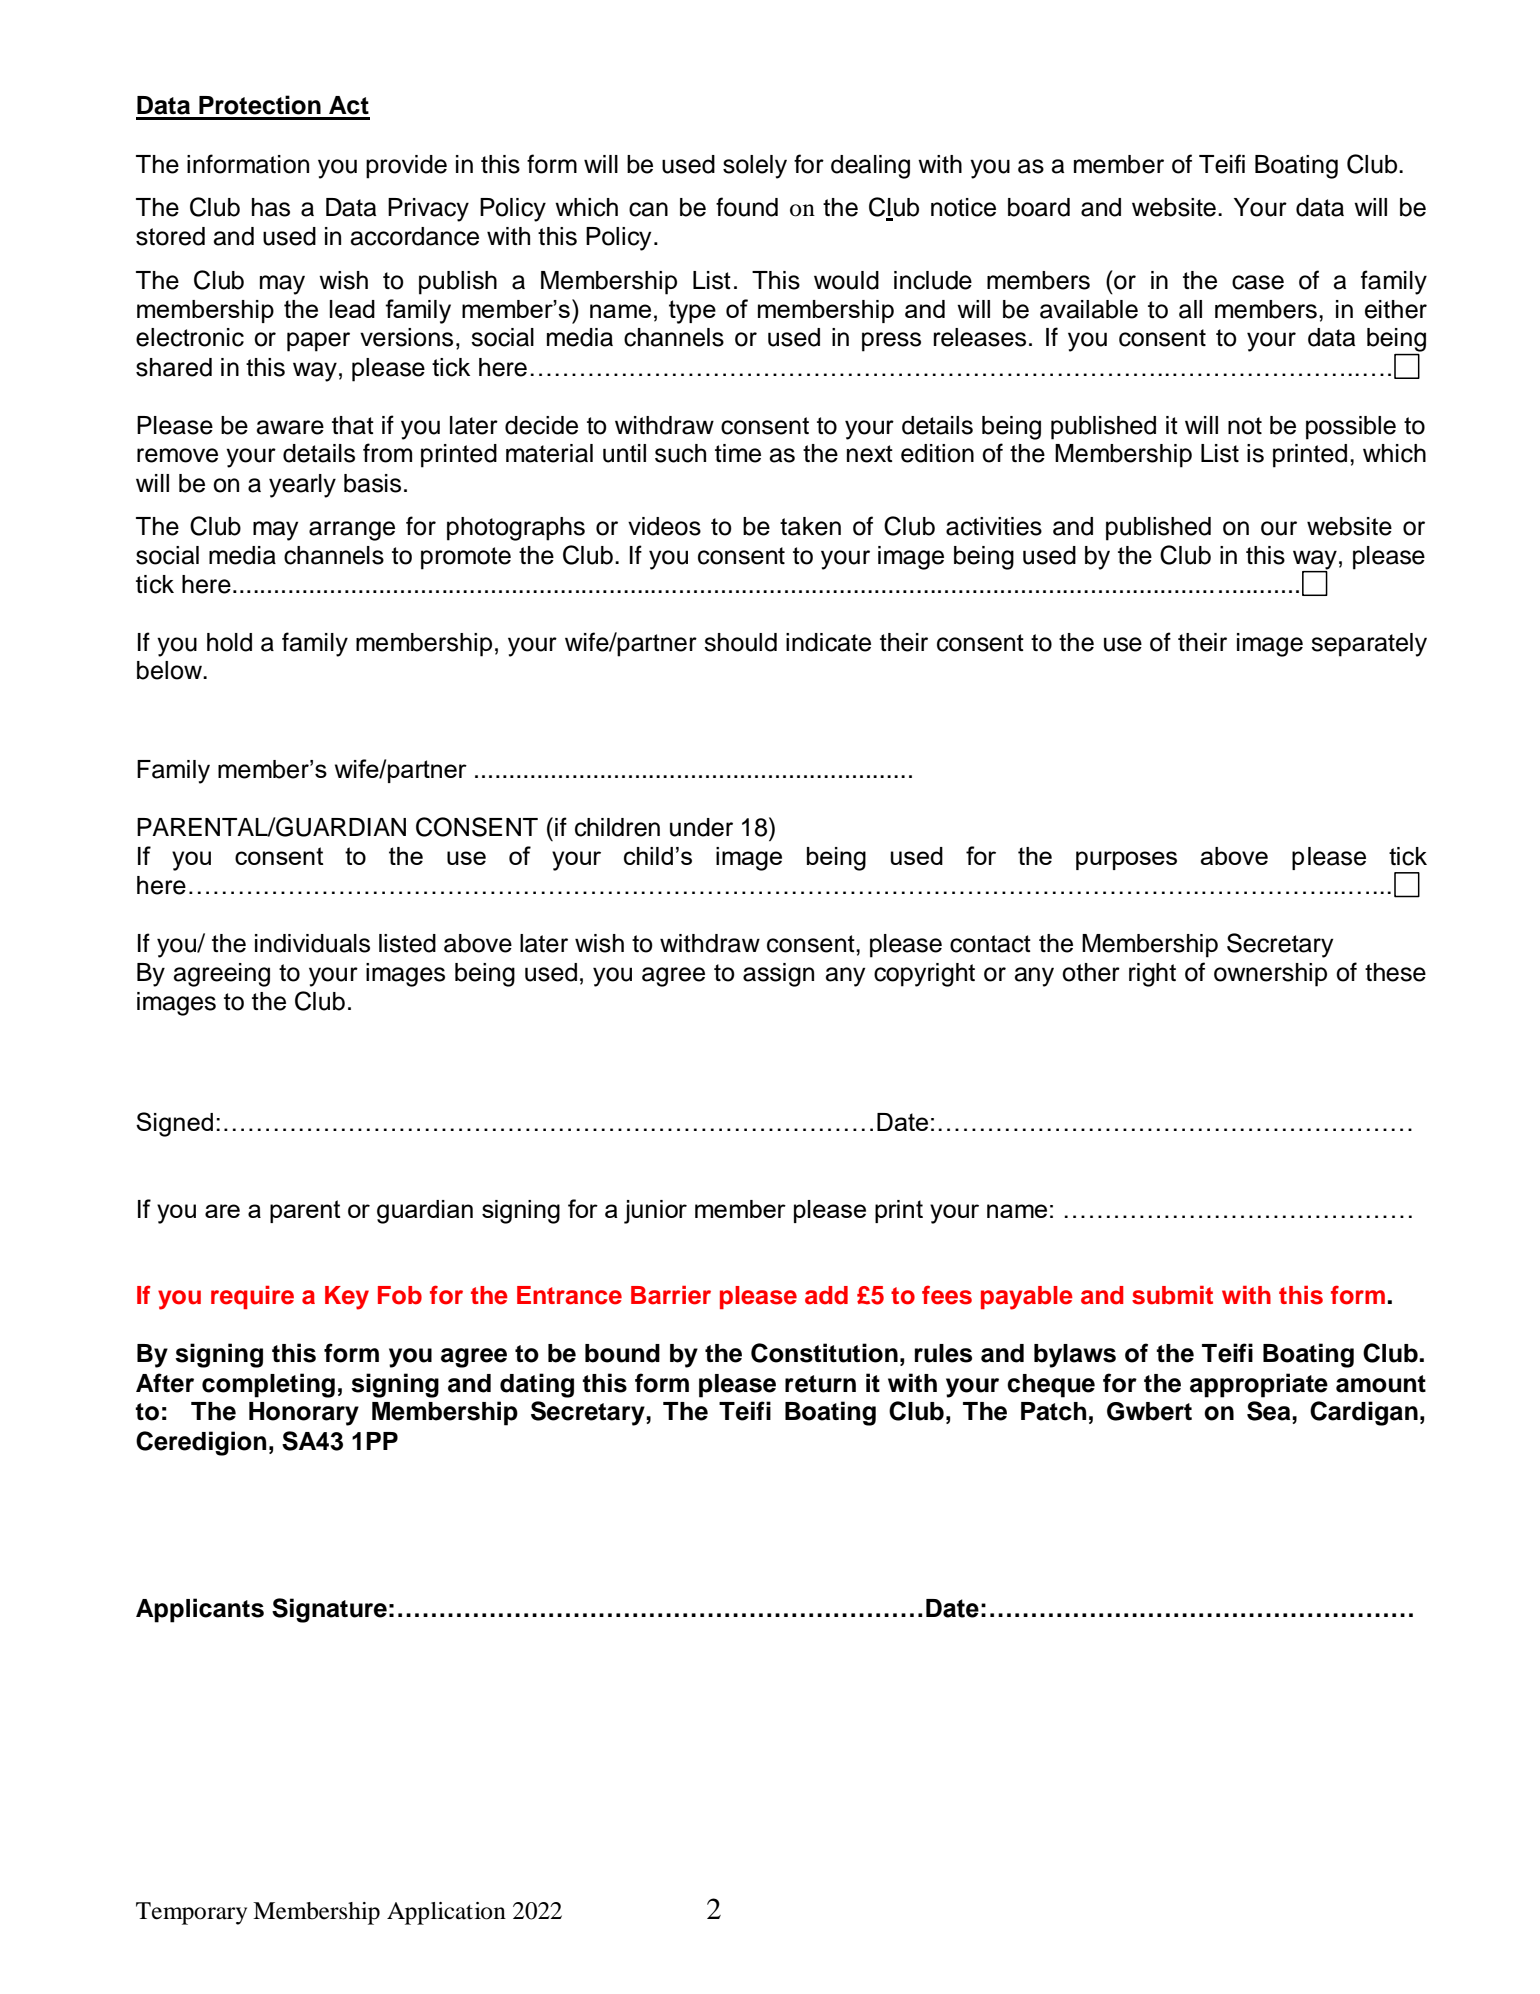 The height and width of the document is (1994, 1540). What do you see at coordinates (701, 827) in the document?
I see `under` at bounding box center [701, 827].
